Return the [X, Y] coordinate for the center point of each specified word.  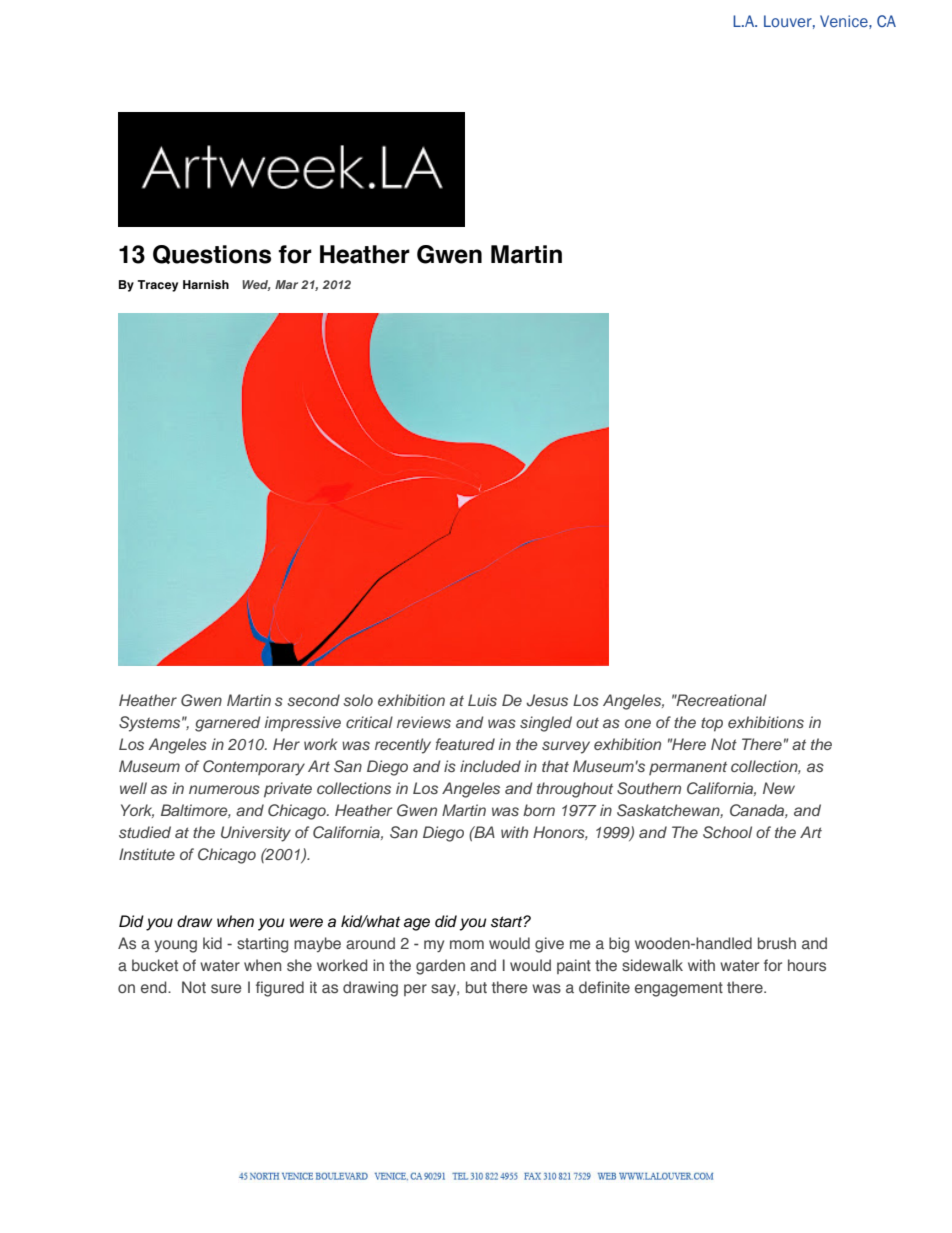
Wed [256, 285]
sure [226, 989]
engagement [679, 989]
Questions [212, 254]
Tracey [157, 286]
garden [440, 967]
